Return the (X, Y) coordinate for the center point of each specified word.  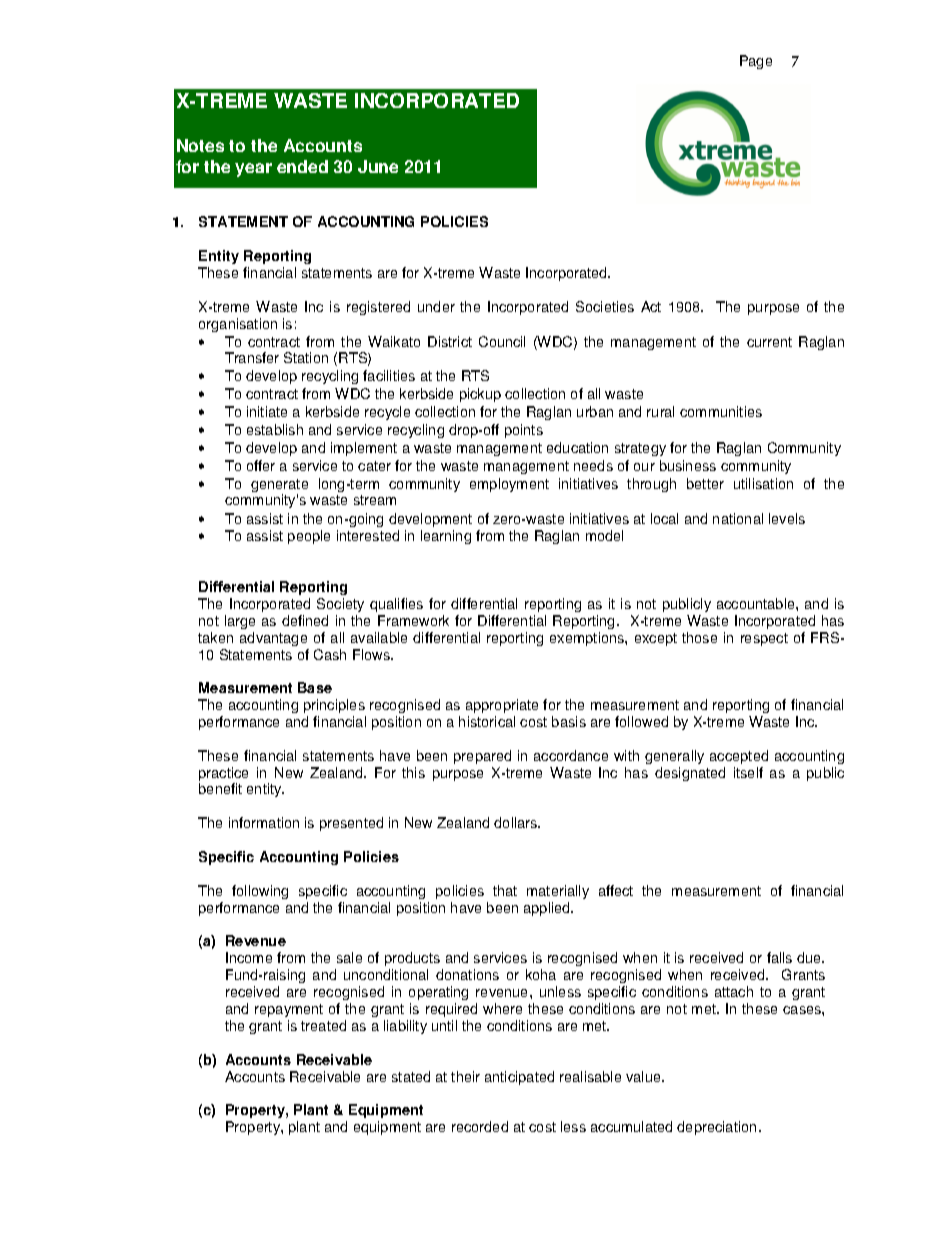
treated (323, 1025)
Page (756, 62)
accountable (757, 603)
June (378, 166)
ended (302, 166)
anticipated (519, 1078)
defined (305, 620)
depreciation (716, 1128)
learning (446, 537)
